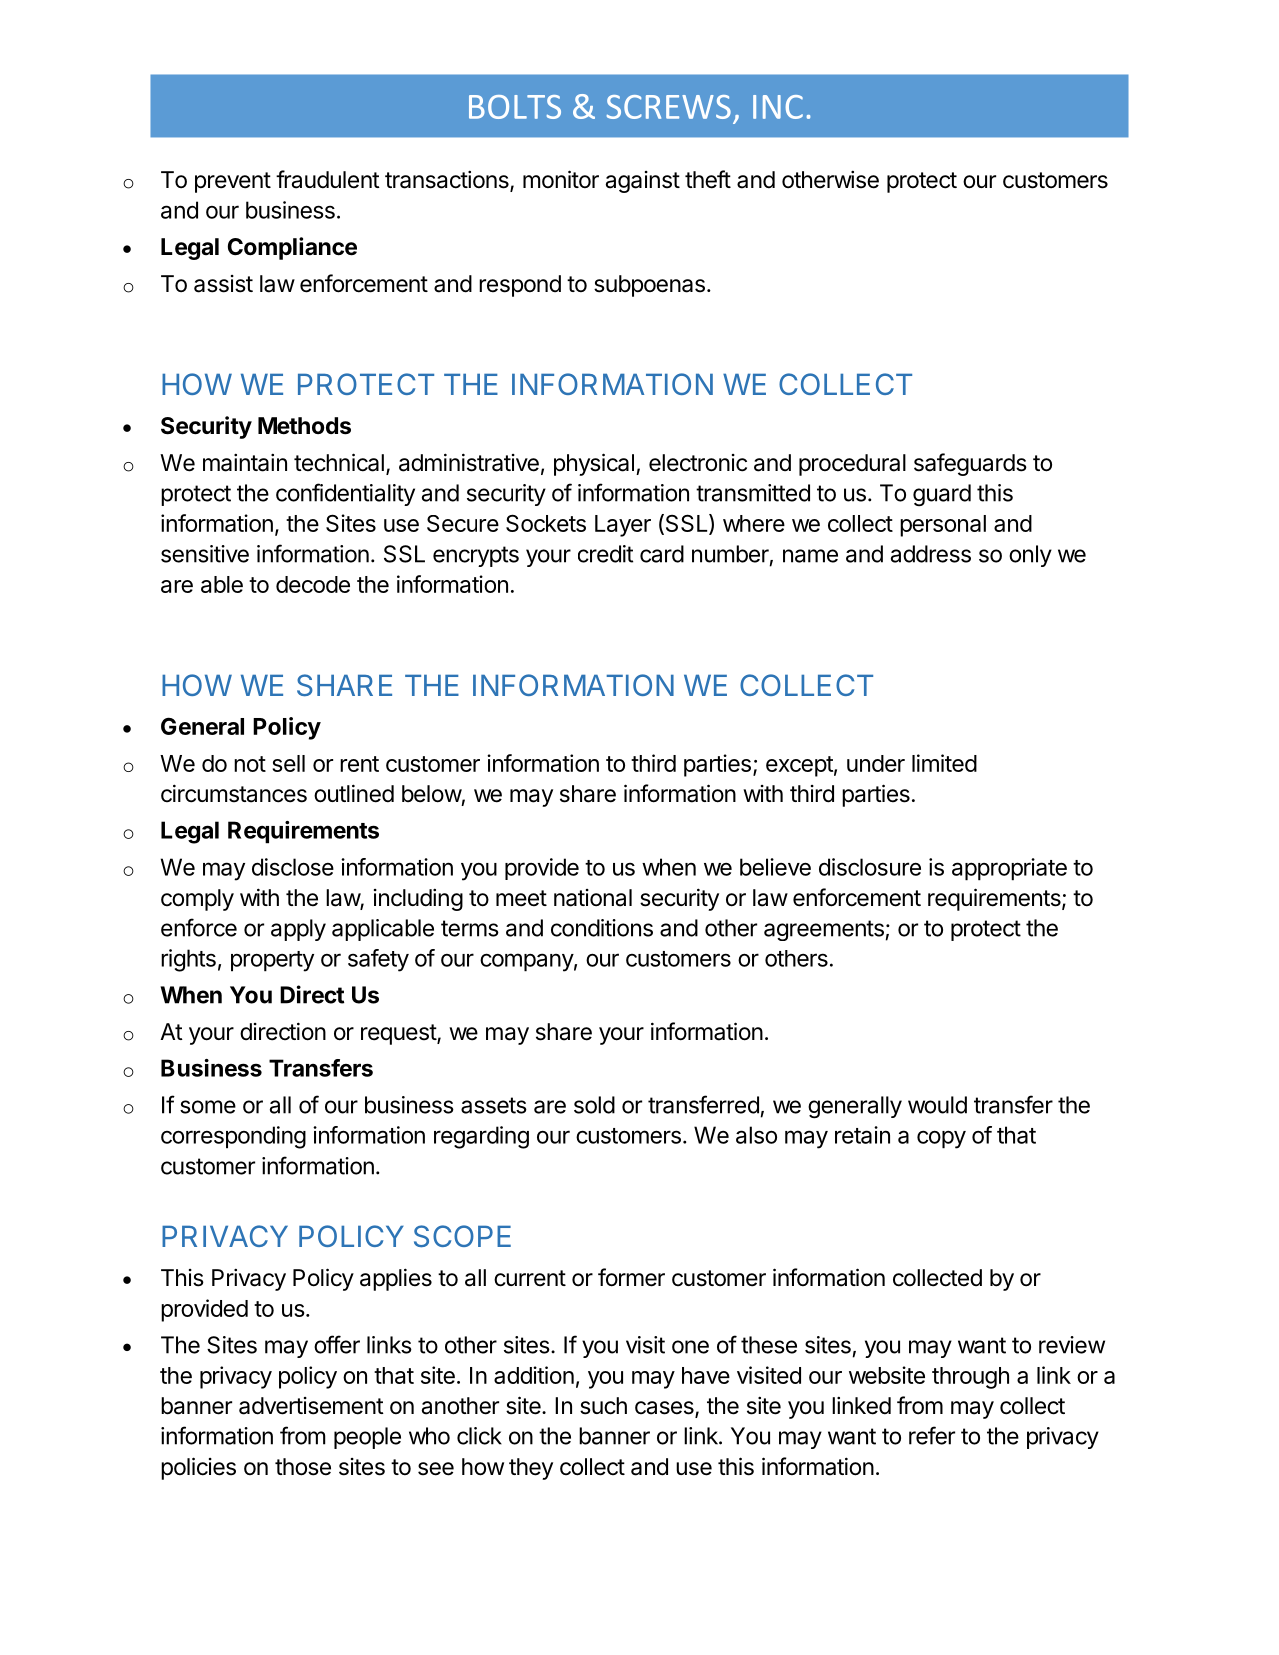 The height and width of the image is (1655, 1279). I want to click on fraudulent, so click(328, 179).
